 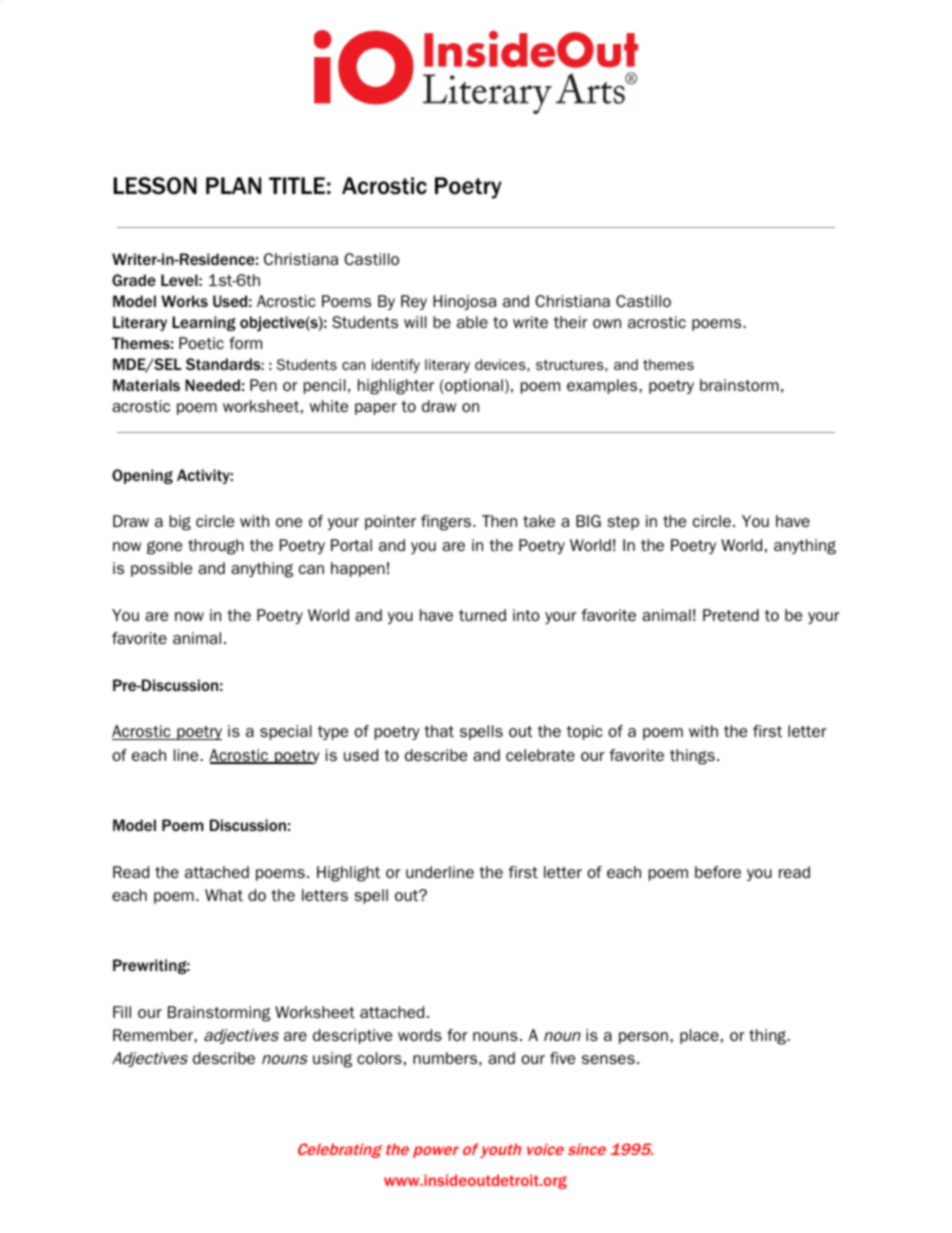 I want to click on Needed, so click(x=212, y=385).
